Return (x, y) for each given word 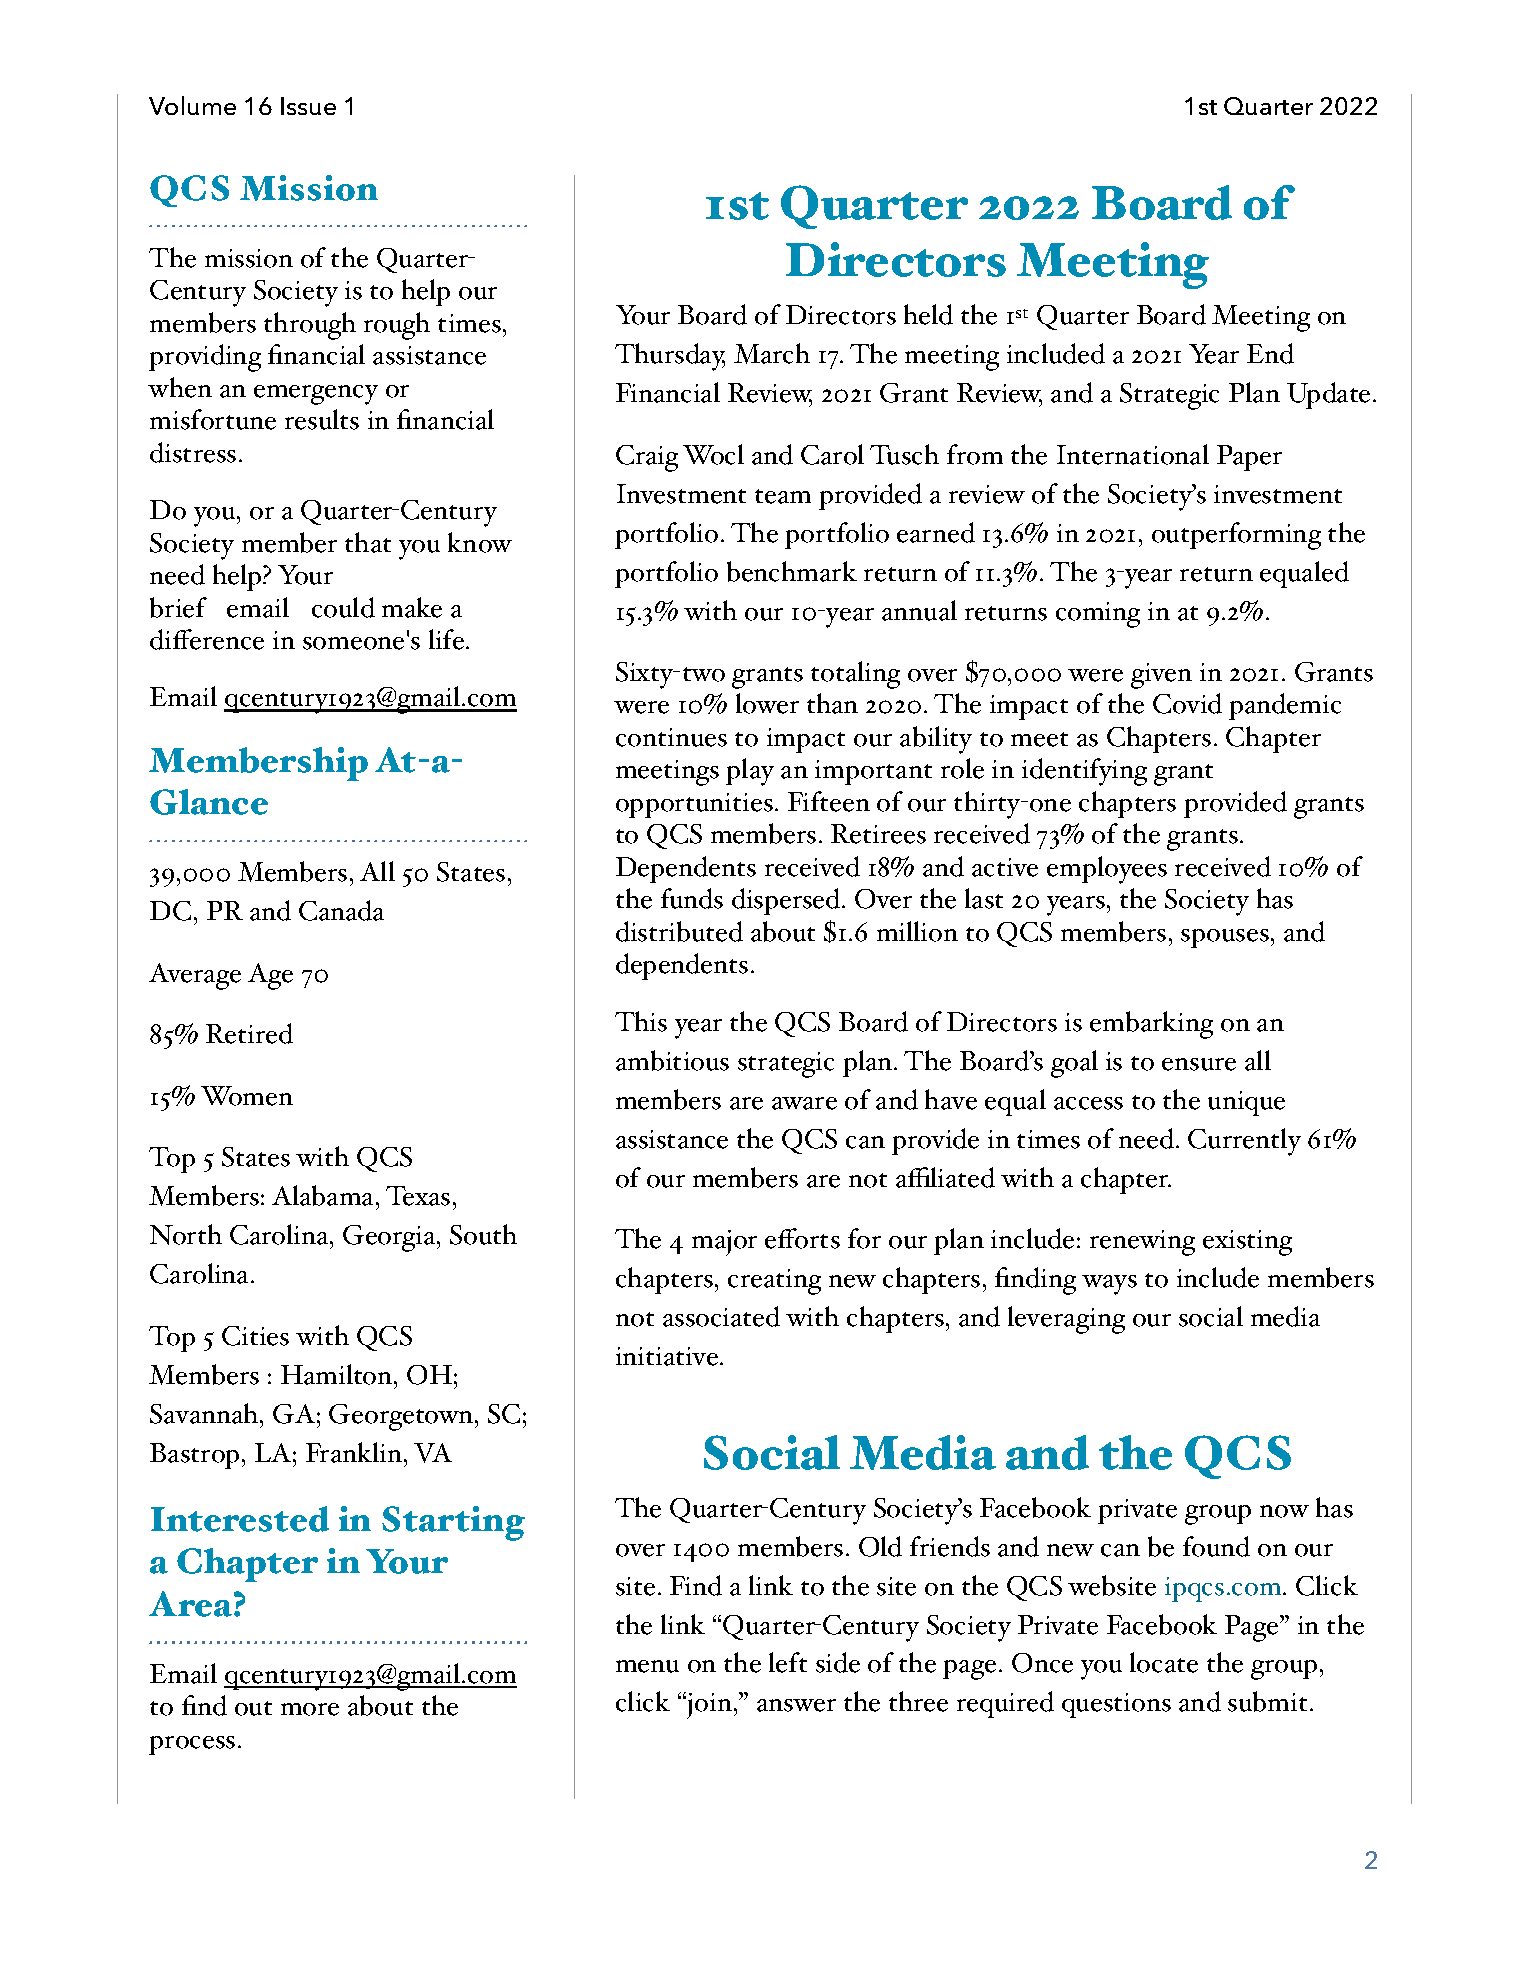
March (772, 353)
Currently (1244, 1142)
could (343, 607)
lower (767, 703)
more (310, 1709)
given (1161, 676)
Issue (308, 106)
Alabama (324, 1195)
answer (796, 1705)
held (928, 314)
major (724, 1243)
